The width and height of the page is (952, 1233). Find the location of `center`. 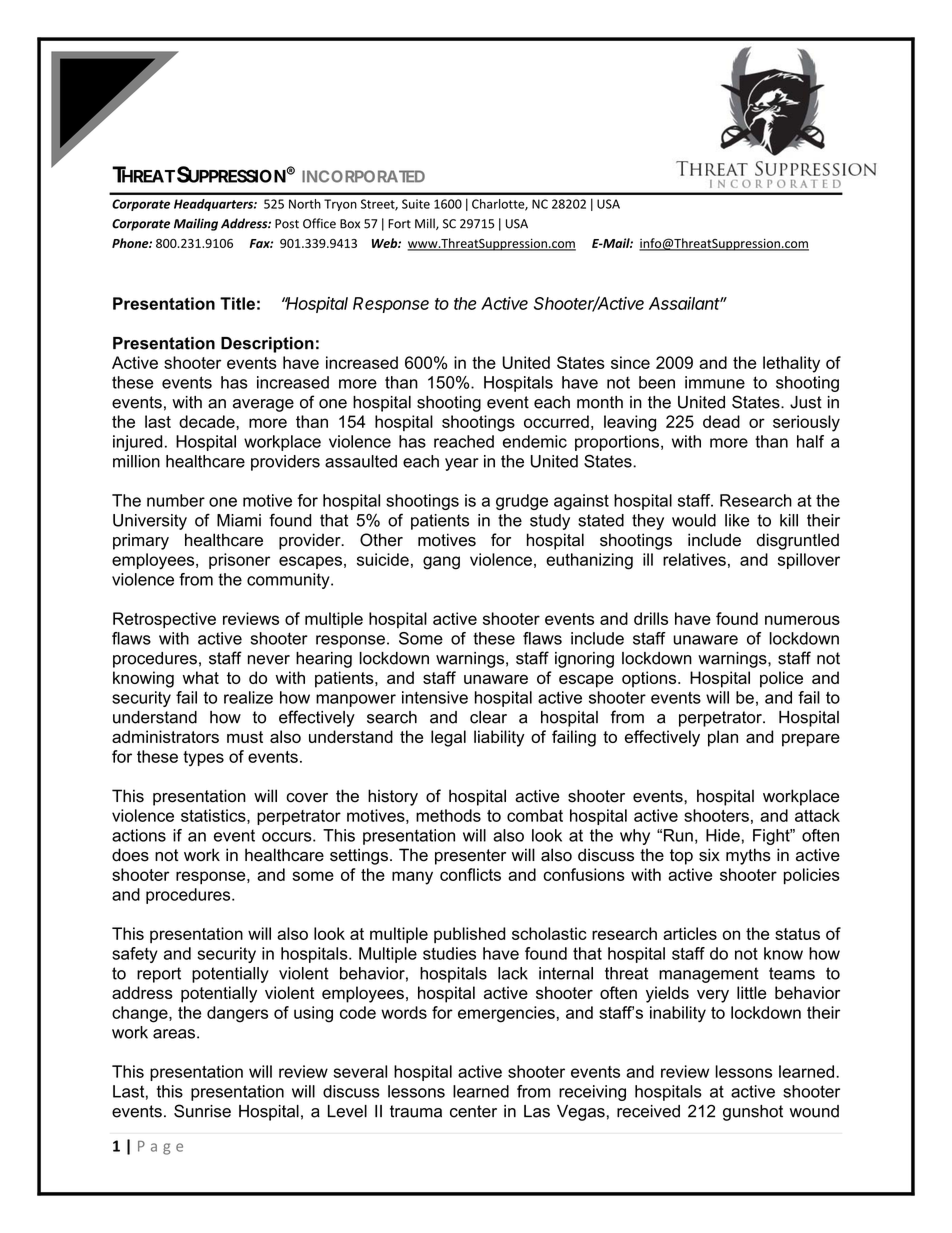

center is located at coordinates (473, 1111).
